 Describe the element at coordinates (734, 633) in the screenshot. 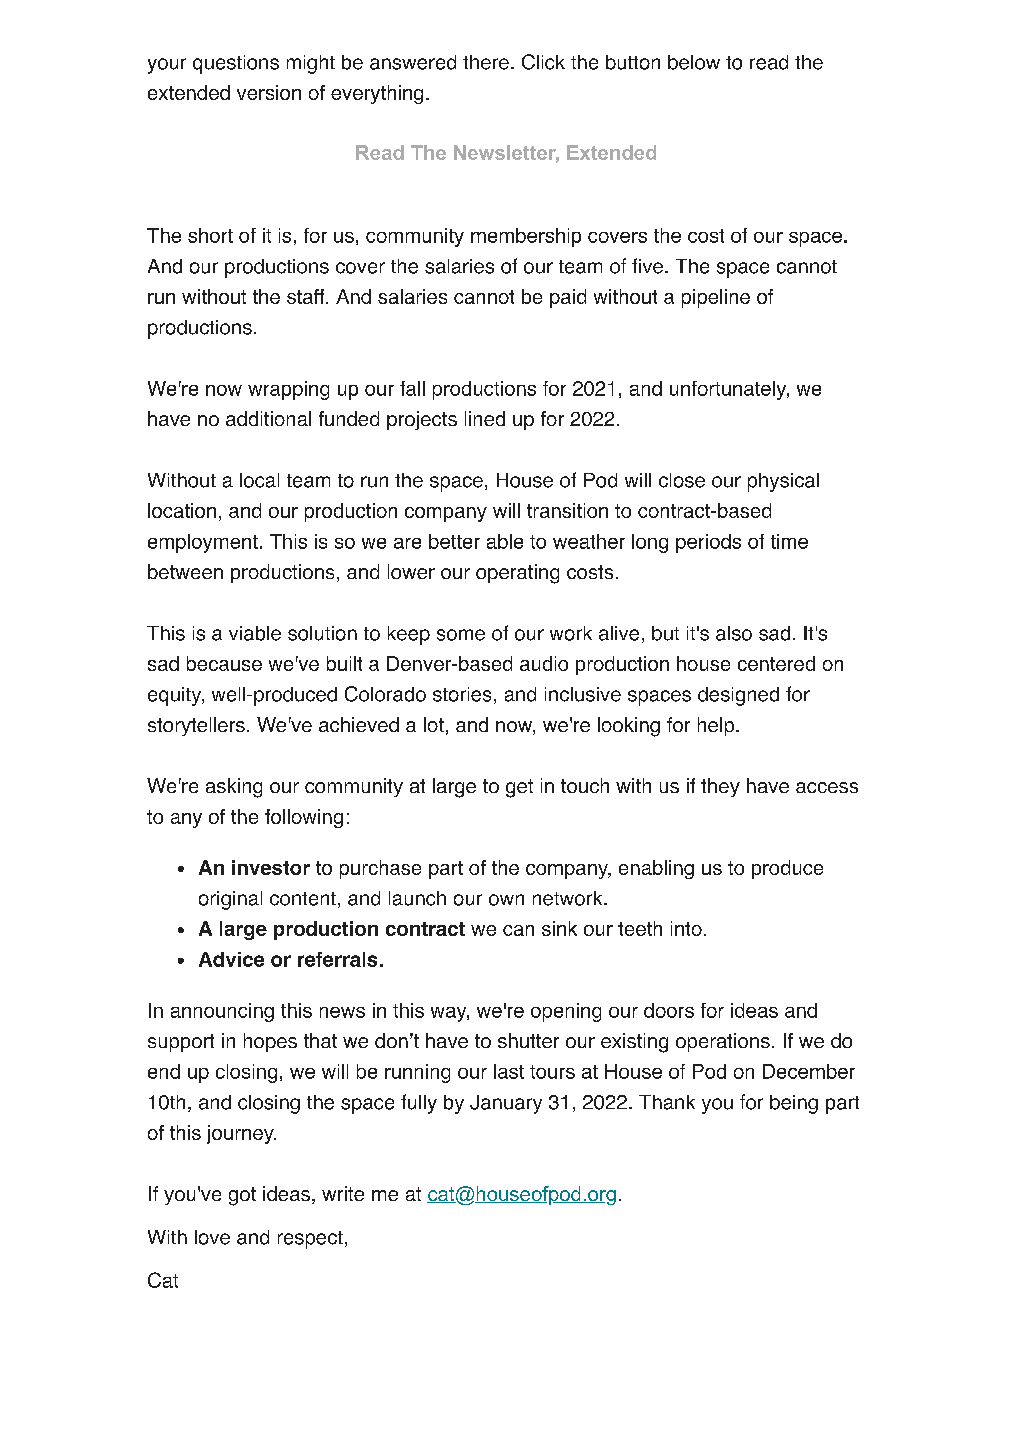

I see `also` at that location.
